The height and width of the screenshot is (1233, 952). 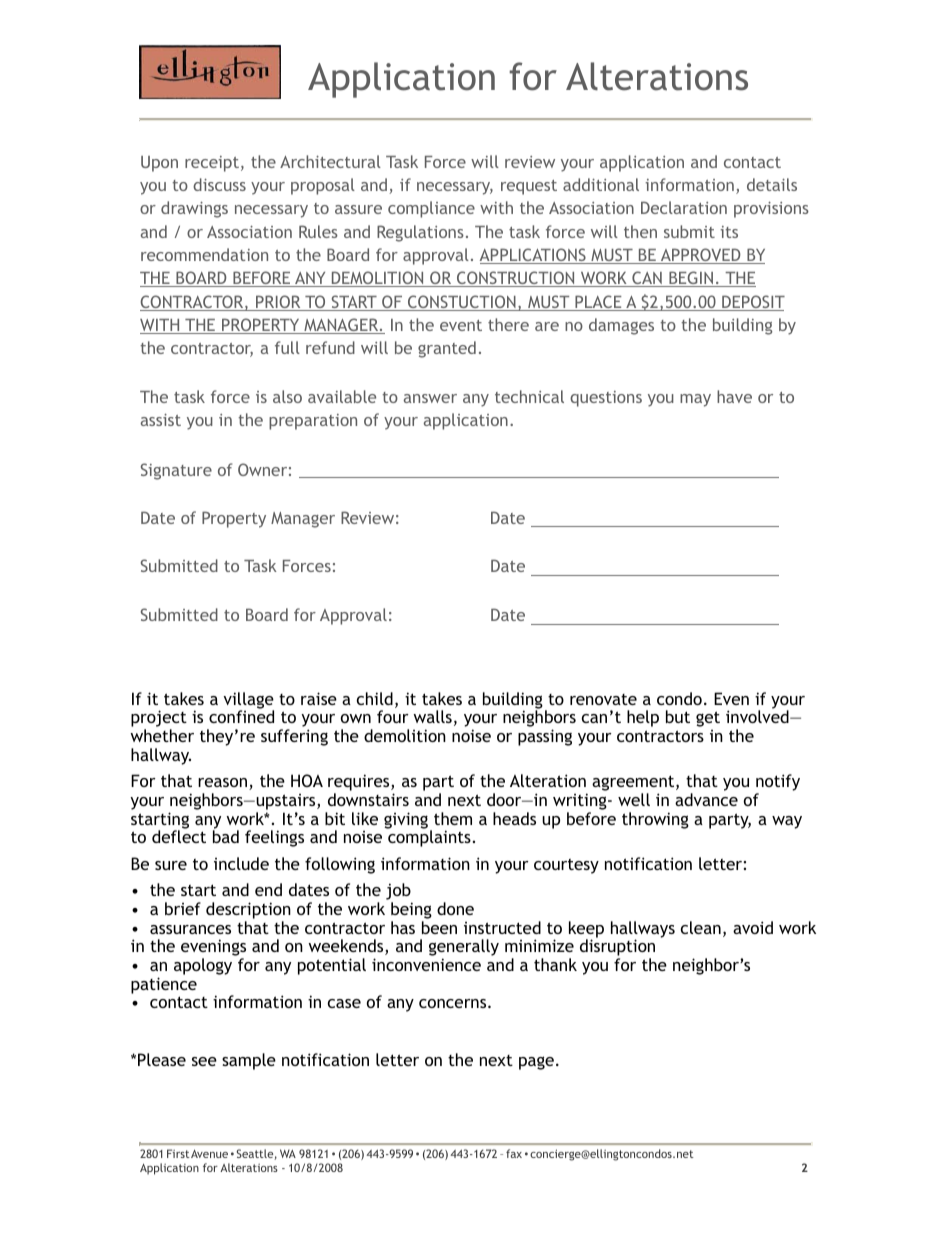 What do you see at coordinates (219, 184) in the screenshot?
I see `discuss` at bounding box center [219, 184].
